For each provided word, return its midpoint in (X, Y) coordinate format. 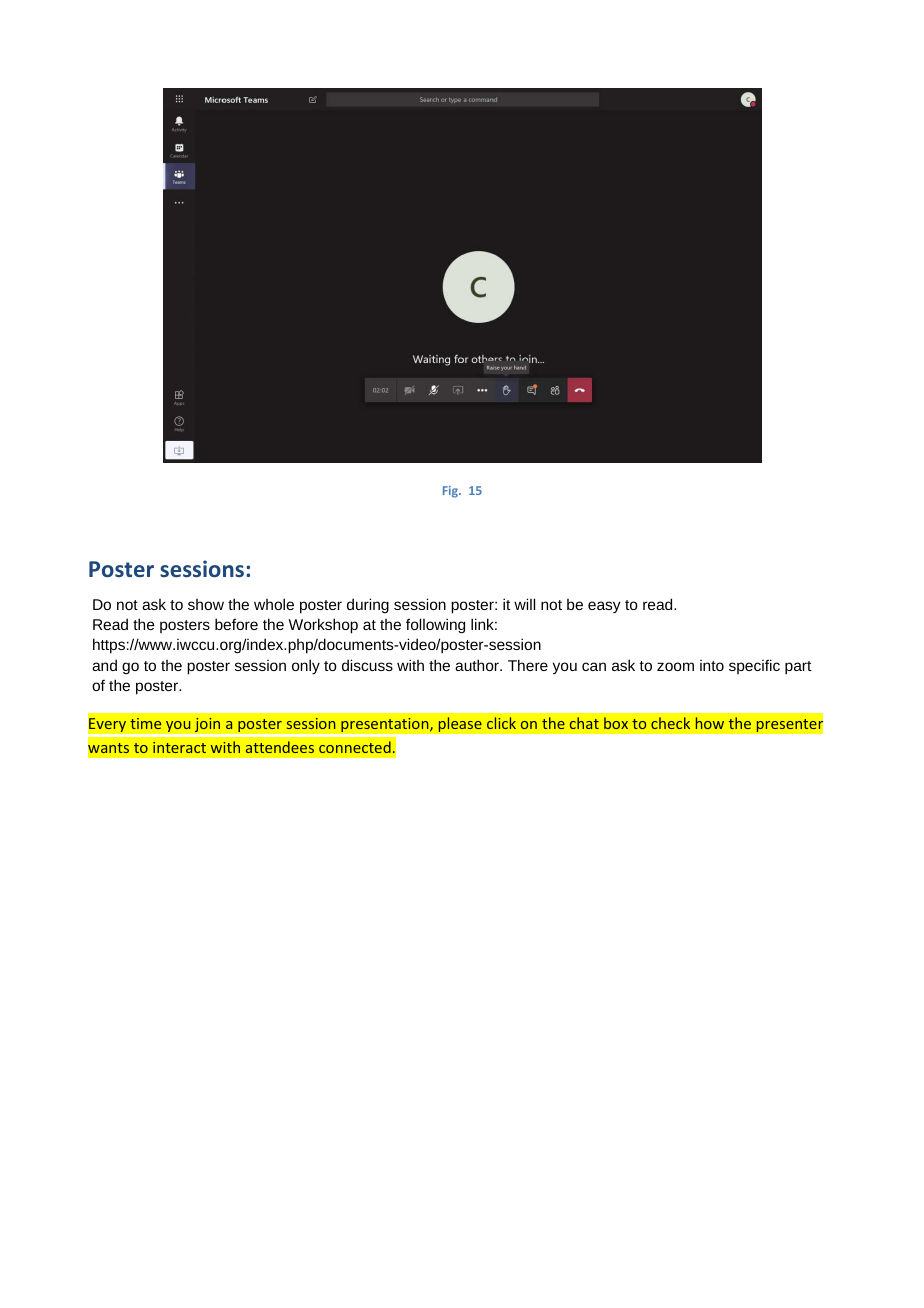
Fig (451, 492)
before (236, 624)
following (435, 626)
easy (604, 607)
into (712, 665)
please (460, 724)
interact (179, 747)
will (524, 604)
